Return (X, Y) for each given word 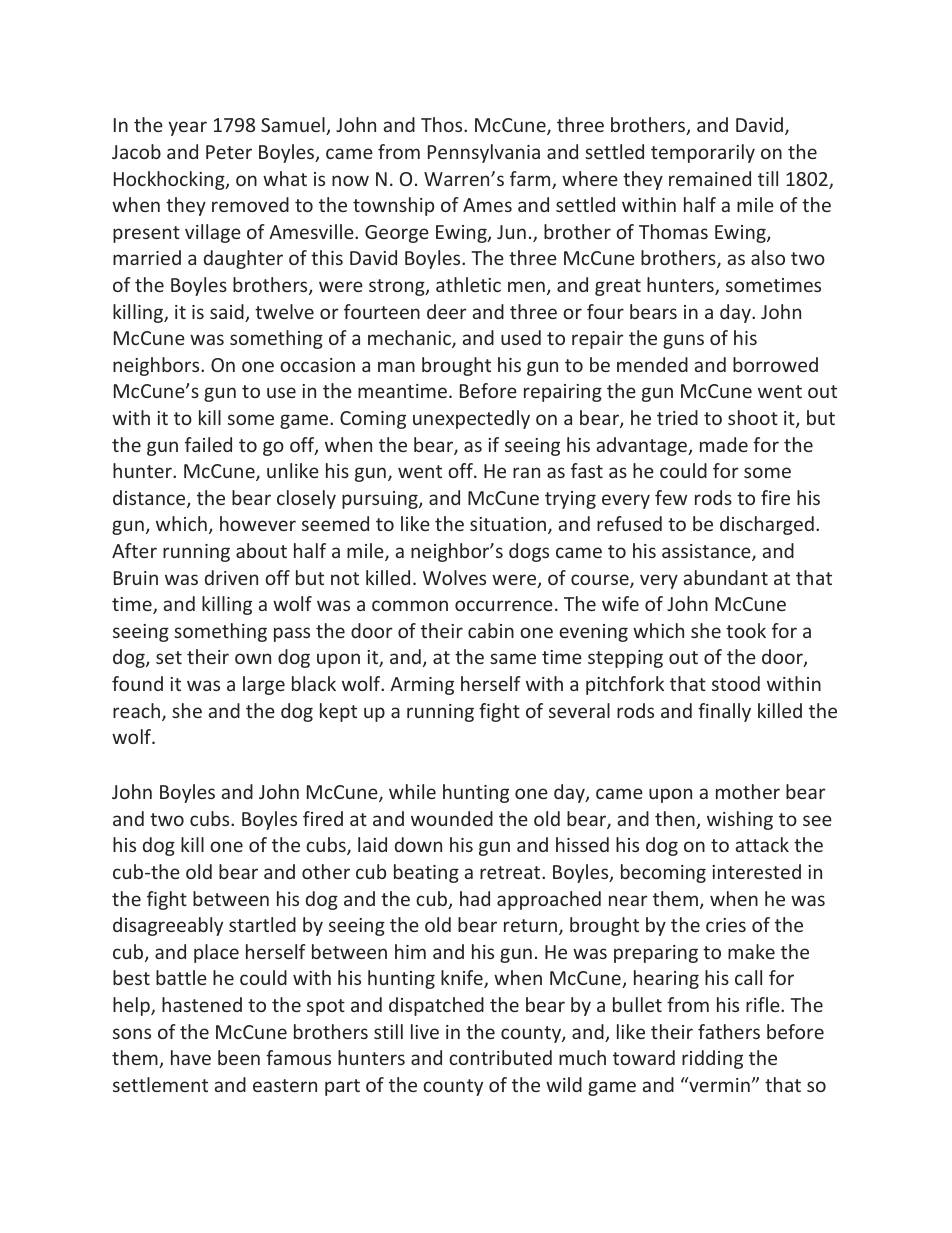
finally (724, 712)
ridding (712, 1059)
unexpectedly (471, 419)
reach (136, 710)
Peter (229, 152)
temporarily (703, 153)
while (412, 791)
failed (208, 444)
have (191, 1057)
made (724, 444)
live (425, 1031)
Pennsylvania (484, 153)
